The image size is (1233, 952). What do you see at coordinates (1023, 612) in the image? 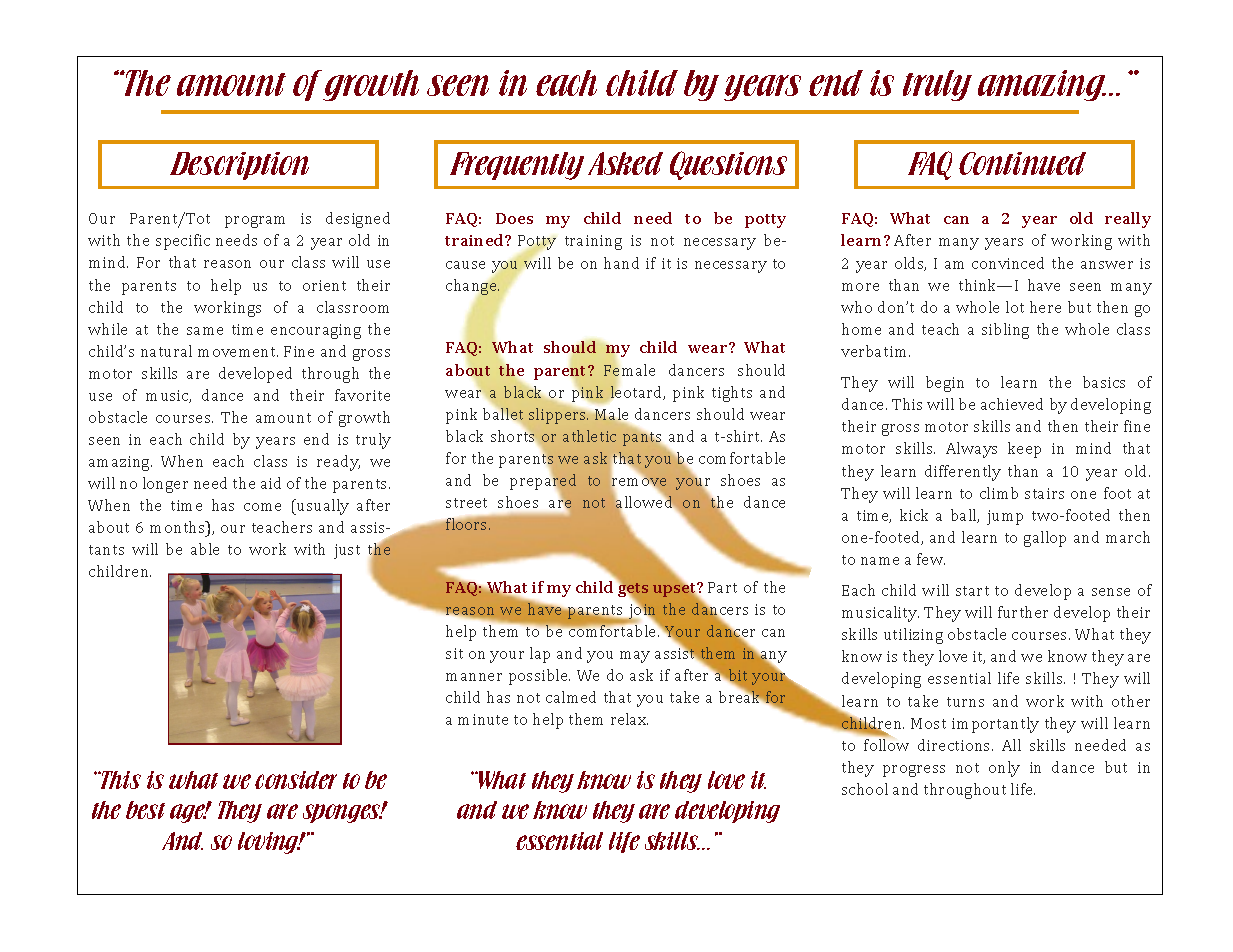
I see `further` at bounding box center [1023, 612].
